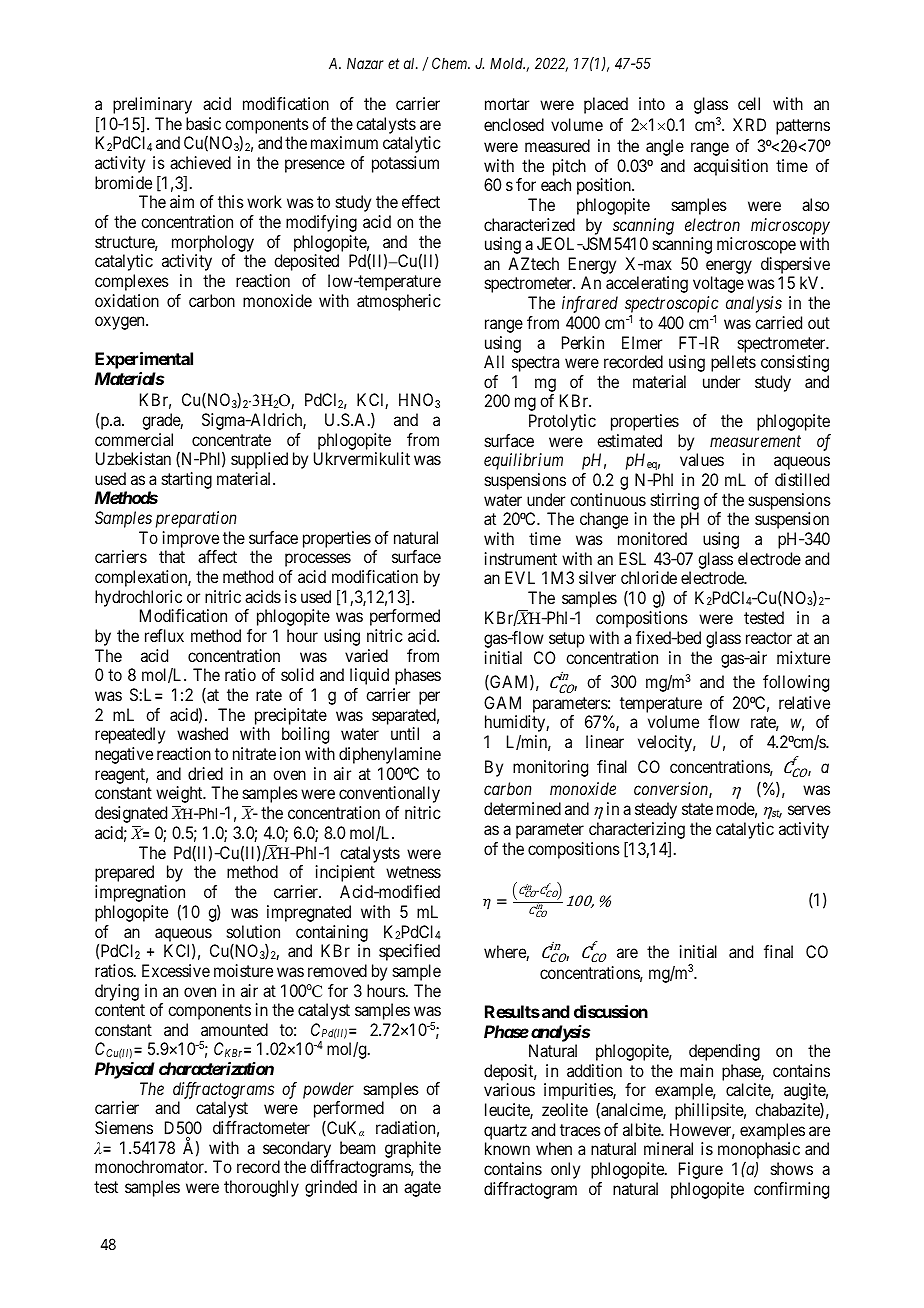  Describe the element at coordinates (749, 103) in the page. I see `cell` at that location.
